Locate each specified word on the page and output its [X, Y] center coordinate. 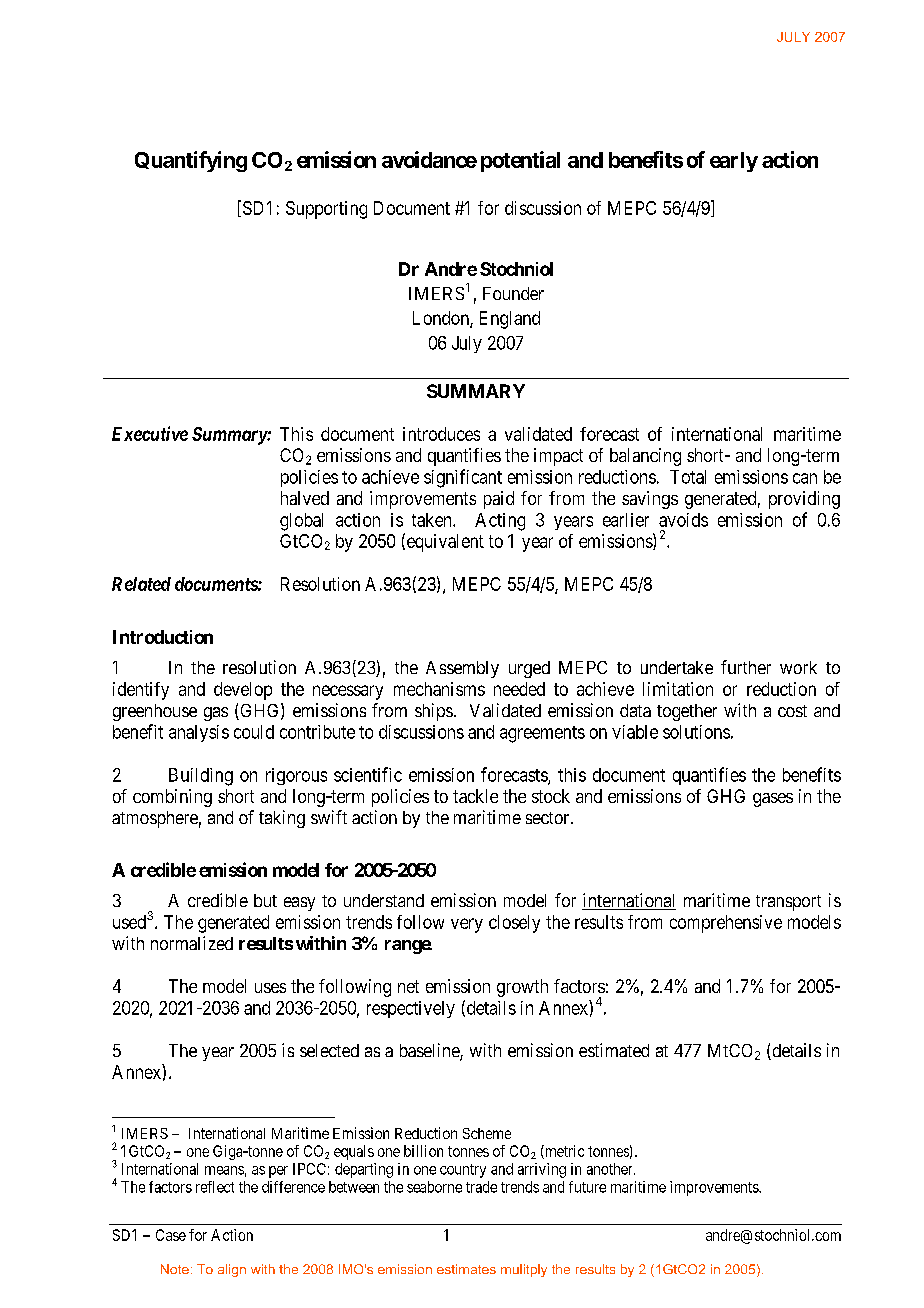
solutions [696, 732]
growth [522, 988]
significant [463, 478]
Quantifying [191, 161]
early [734, 162]
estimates [466, 1269]
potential [520, 161]
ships [434, 712]
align [232, 1270]
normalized [192, 943]
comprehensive [726, 924]
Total [688, 477]
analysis [199, 733]
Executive [150, 433]
